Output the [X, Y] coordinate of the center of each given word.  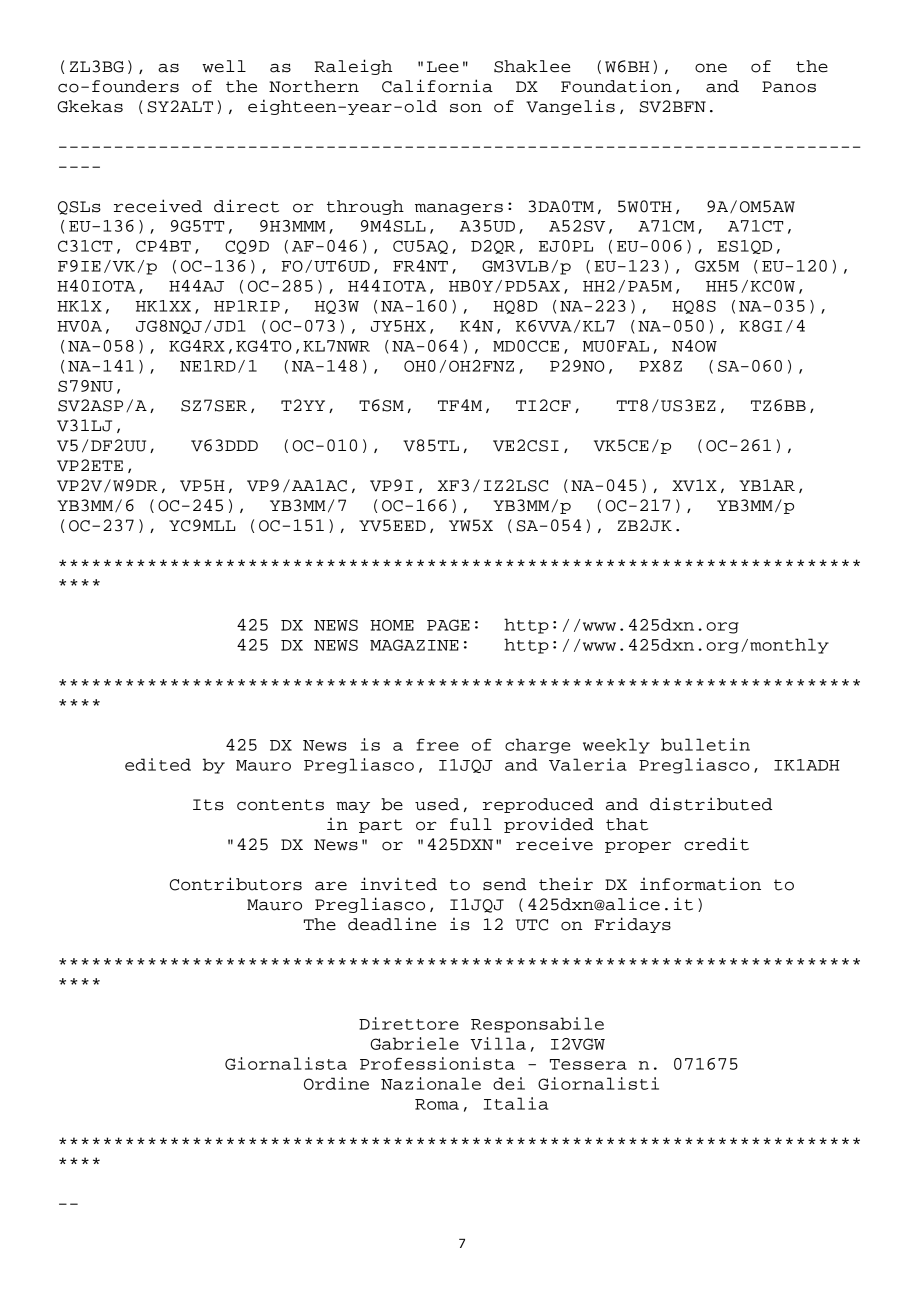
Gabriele [414, 1043]
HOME [392, 625]
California [437, 86]
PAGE [448, 625]
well [224, 66]
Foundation [616, 86]
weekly [616, 746]
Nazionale [431, 1083]
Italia [516, 1103]
